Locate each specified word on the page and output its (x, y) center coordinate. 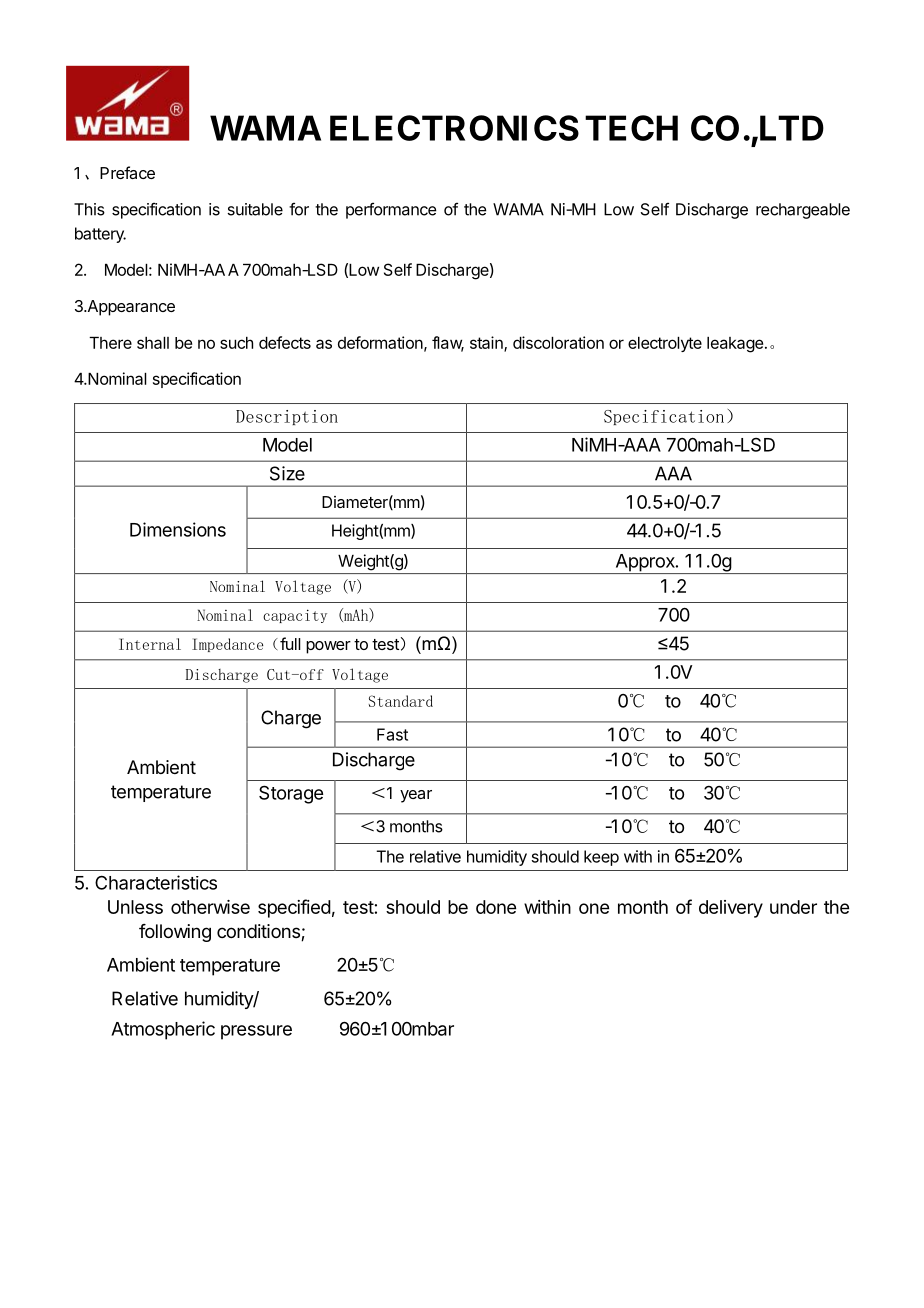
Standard (401, 701)
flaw (448, 343)
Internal (150, 644)
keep (601, 858)
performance (391, 211)
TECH (631, 128)
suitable (255, 209)
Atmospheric (163, 1030)
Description (287, 417)
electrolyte (665, 344)
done (496, 907)
